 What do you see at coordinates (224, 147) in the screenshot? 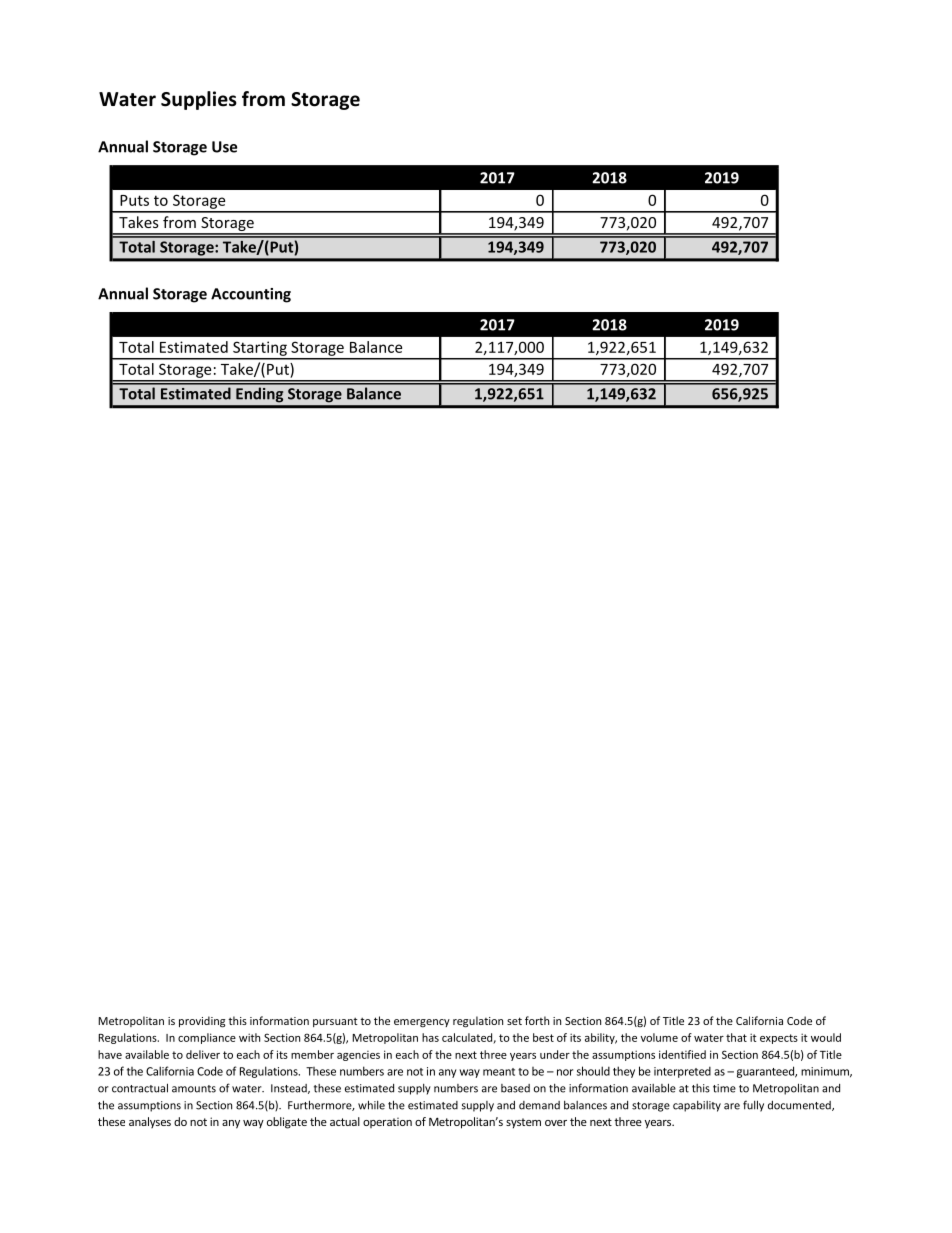
I see `Use` at bounding box center [224, 147].
